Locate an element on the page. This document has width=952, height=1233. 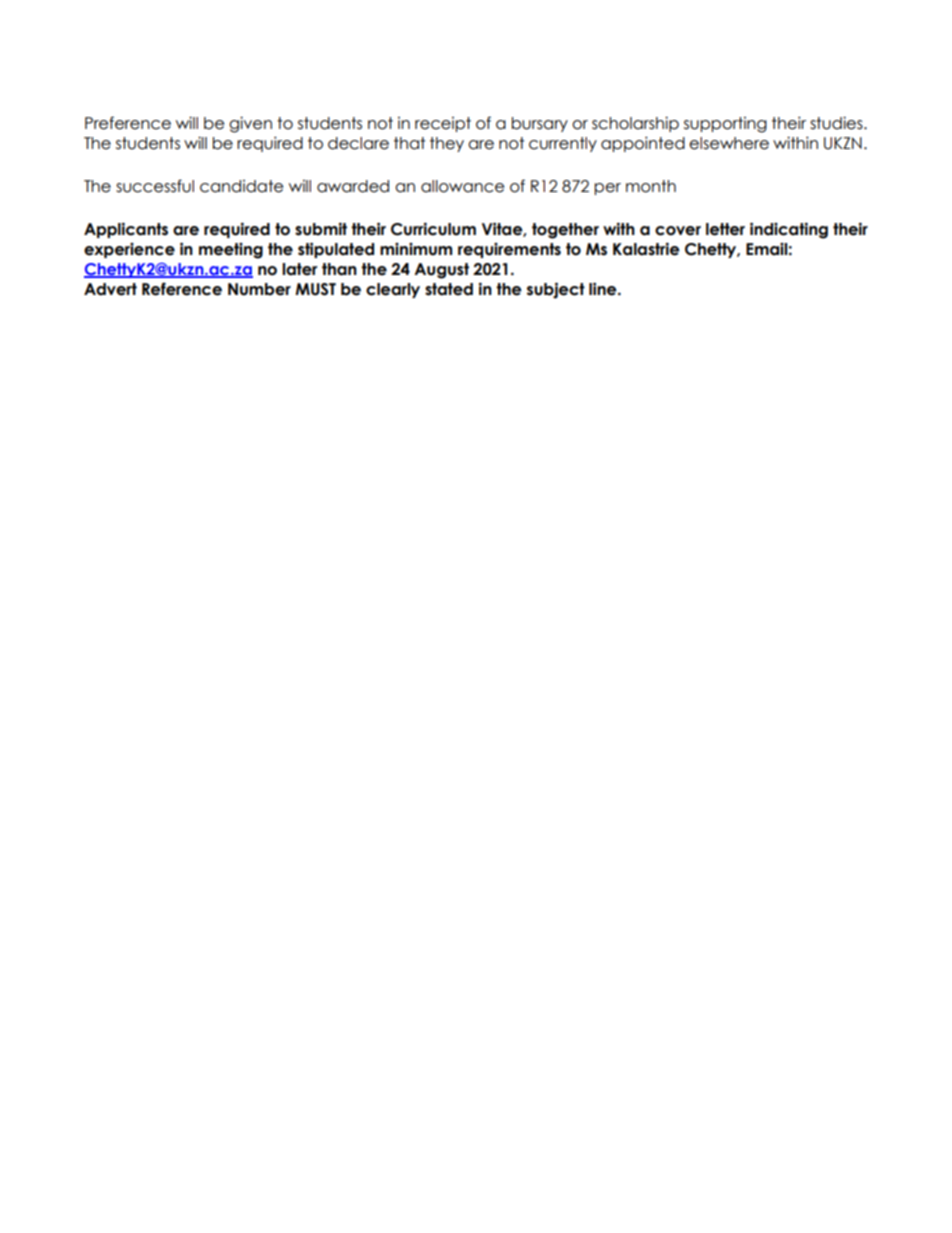
indicating is located at coordinates (789, 230).
